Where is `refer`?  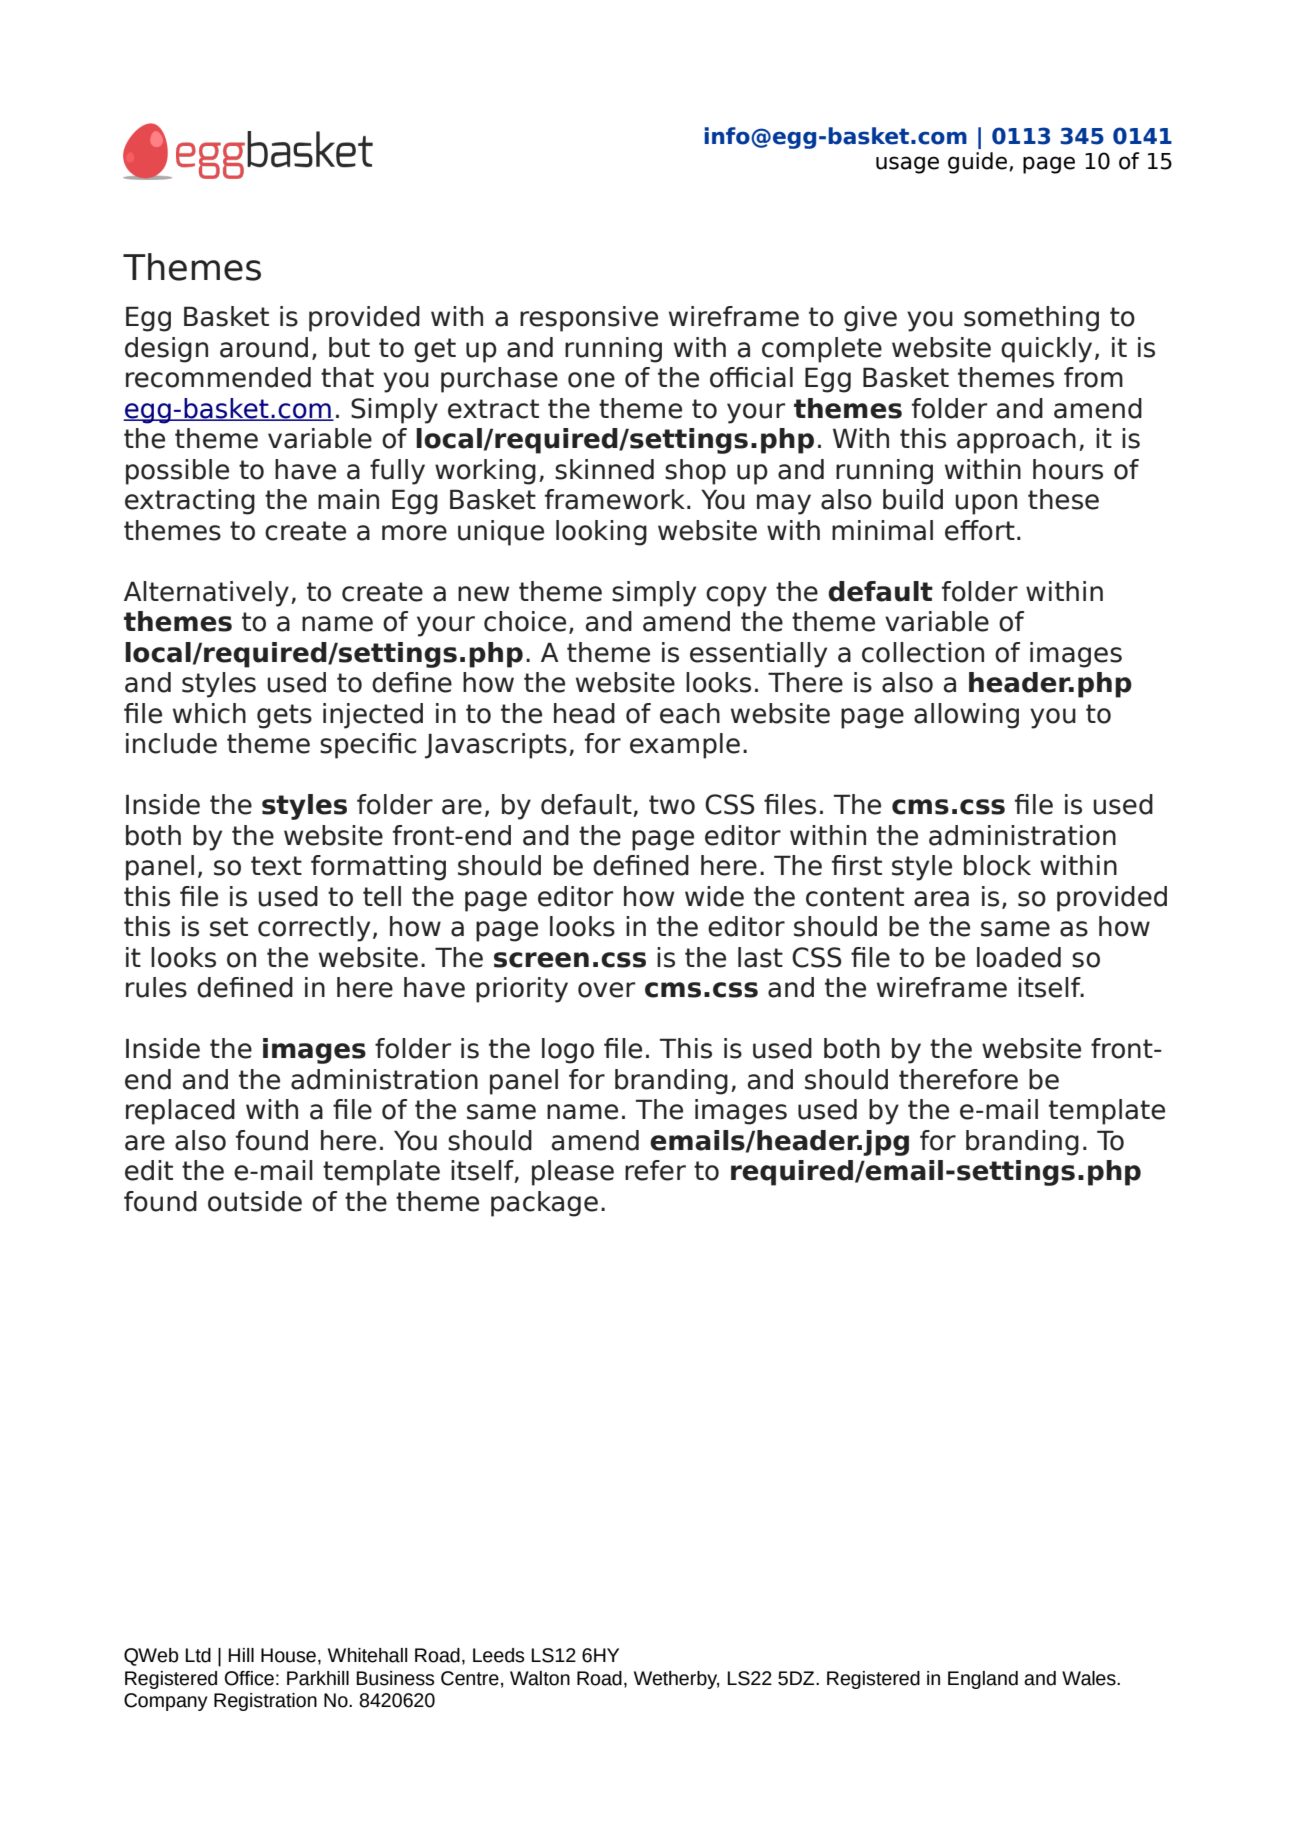
refer is located at coordinates (655, 1170).
